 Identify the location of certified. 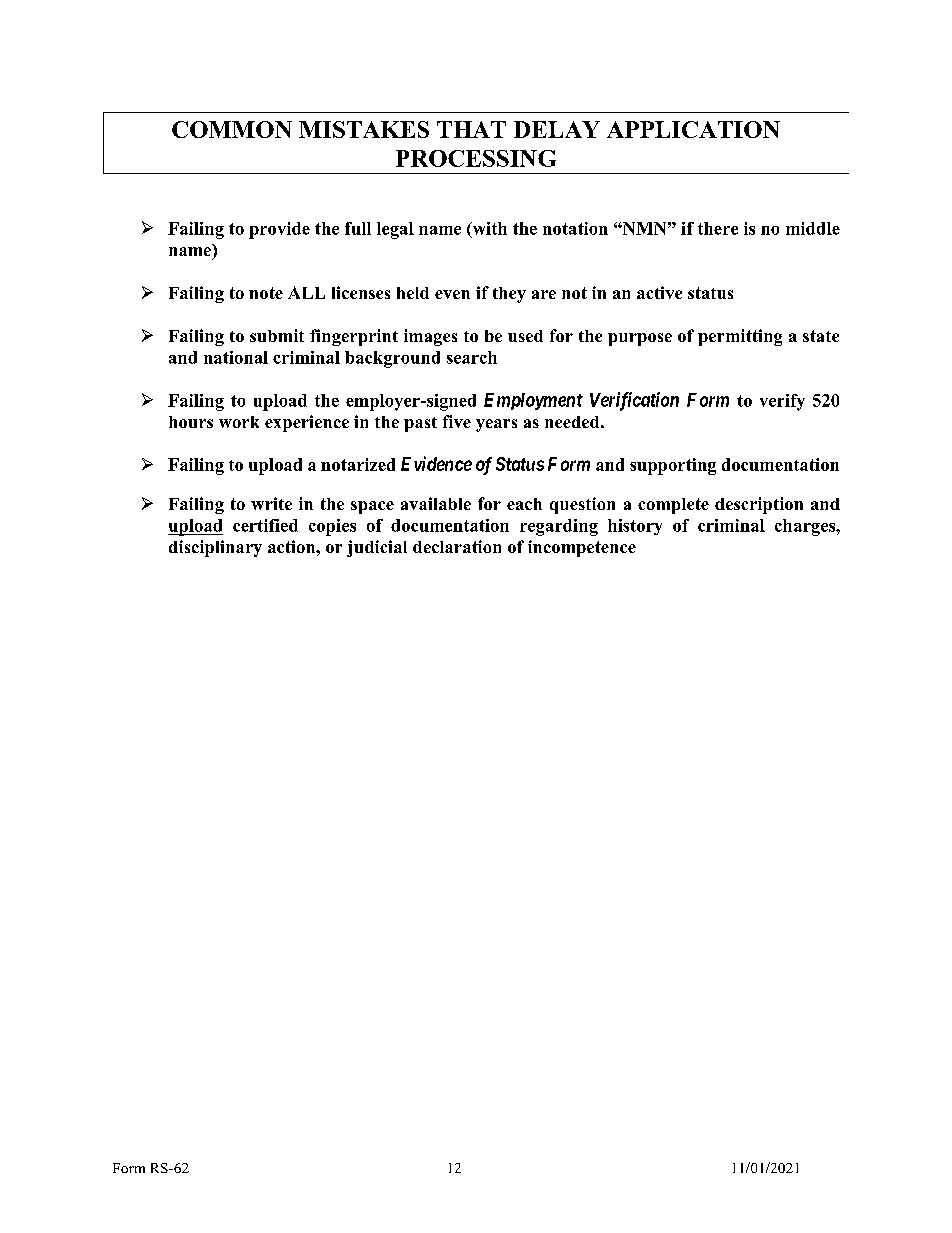
(265, 525).
